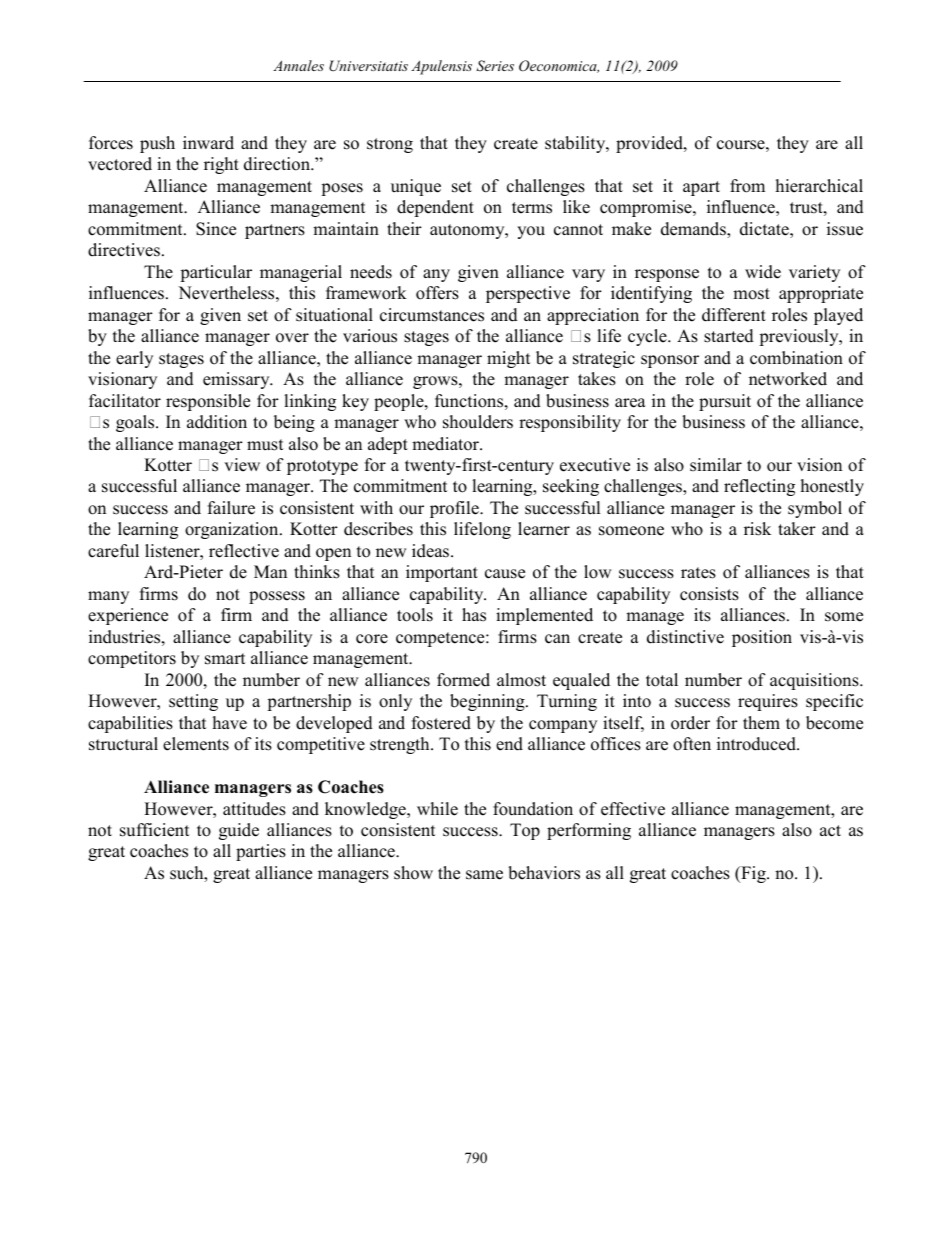  Describe the element at coordinates (650, 144) in the image. I see `provided` at that location.
